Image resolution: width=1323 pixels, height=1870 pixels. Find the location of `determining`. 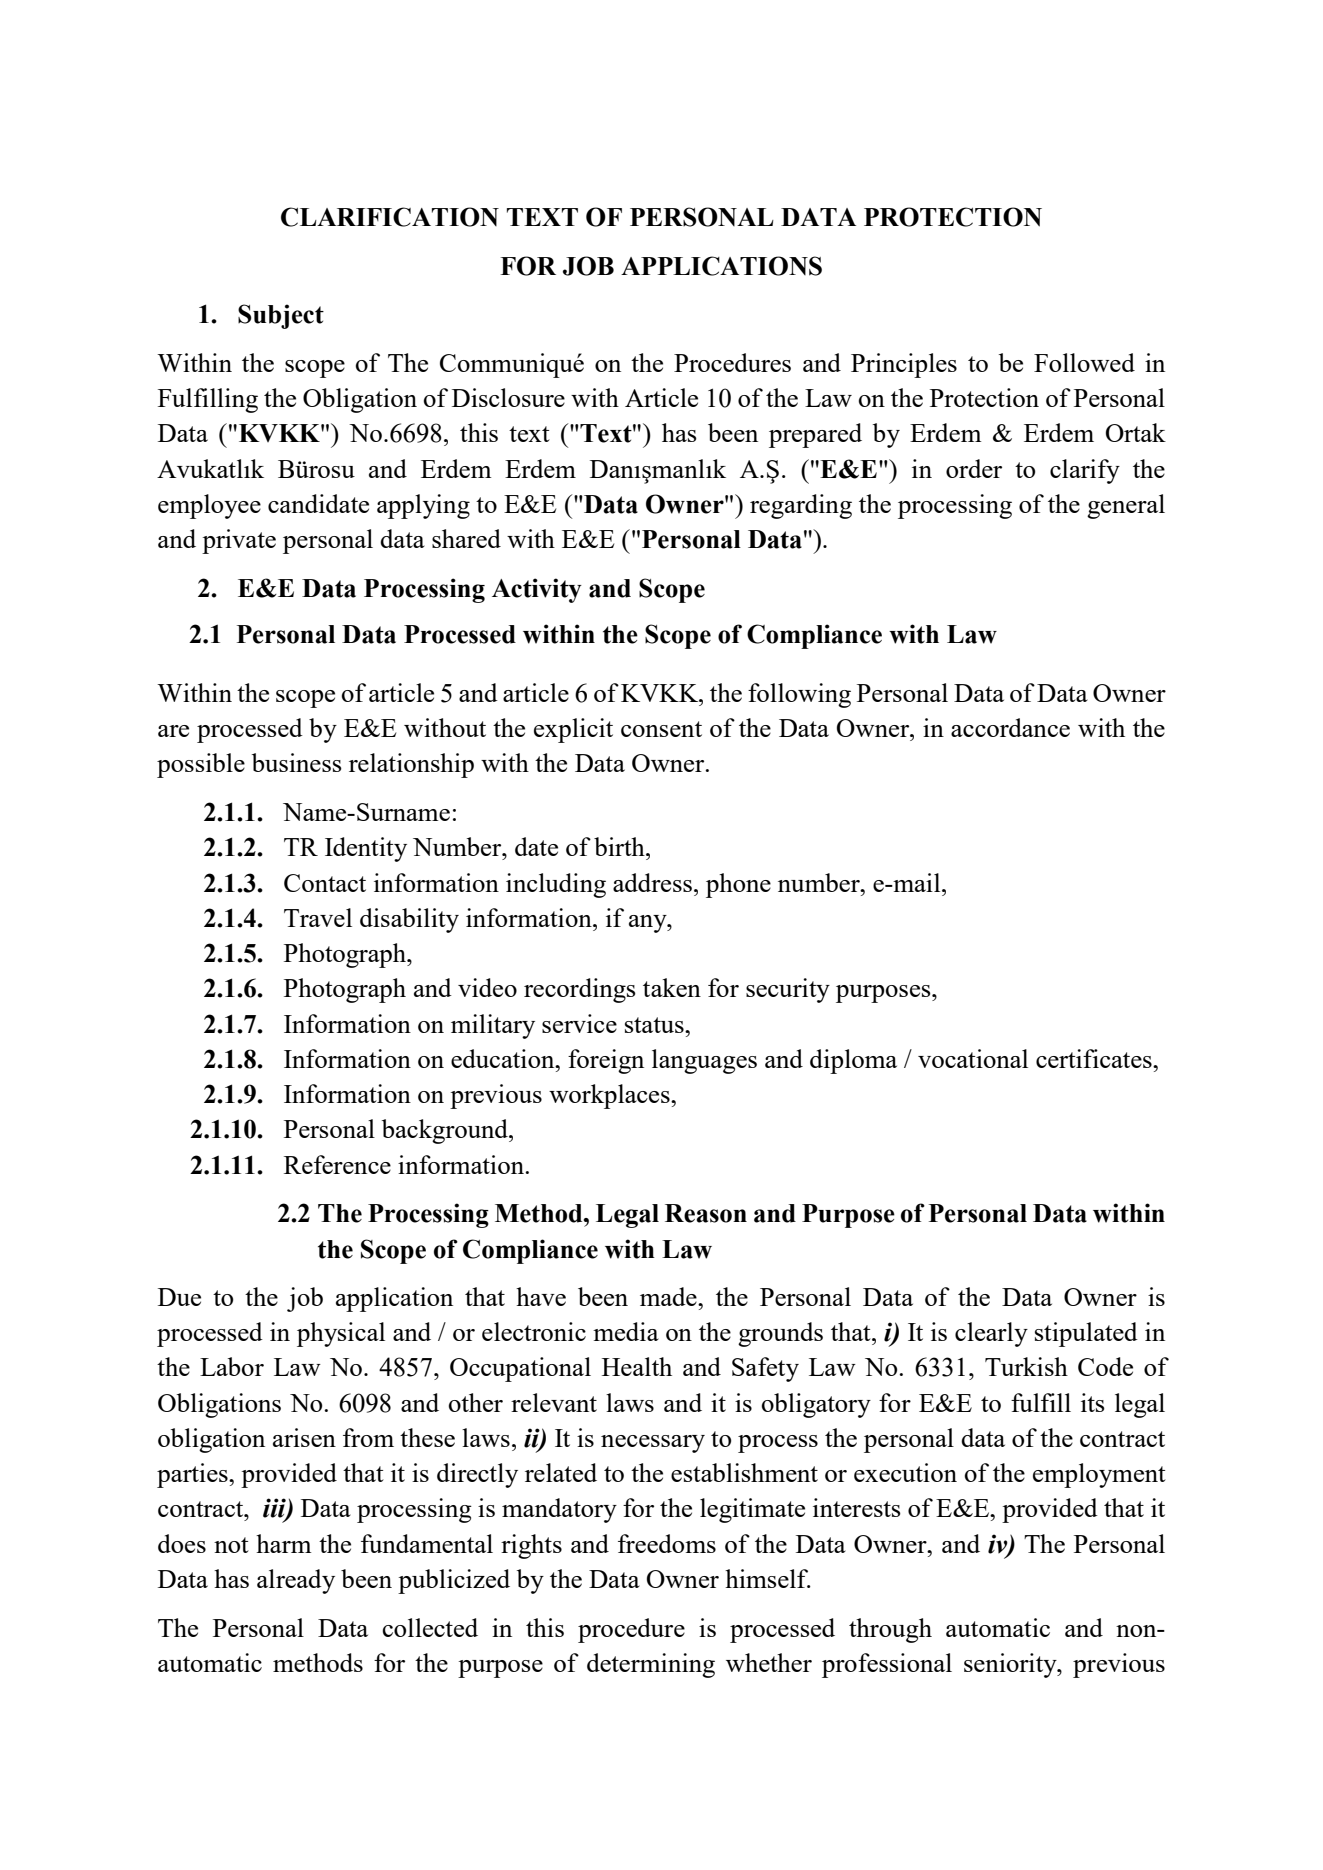

determining is located at coordinates (651, 1665).
